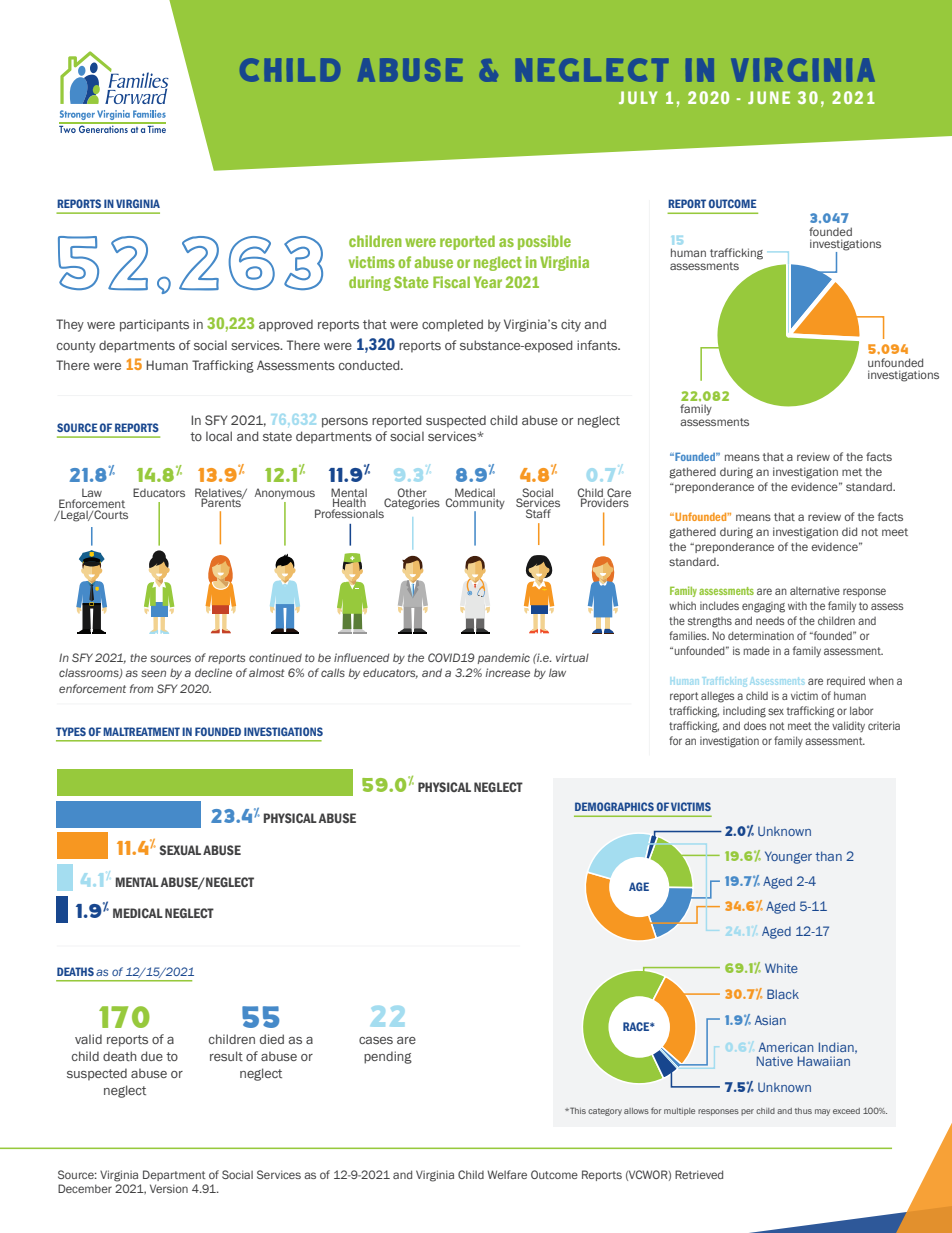  I want to click on DEMOGRAPHICS, so click(614, 806).
